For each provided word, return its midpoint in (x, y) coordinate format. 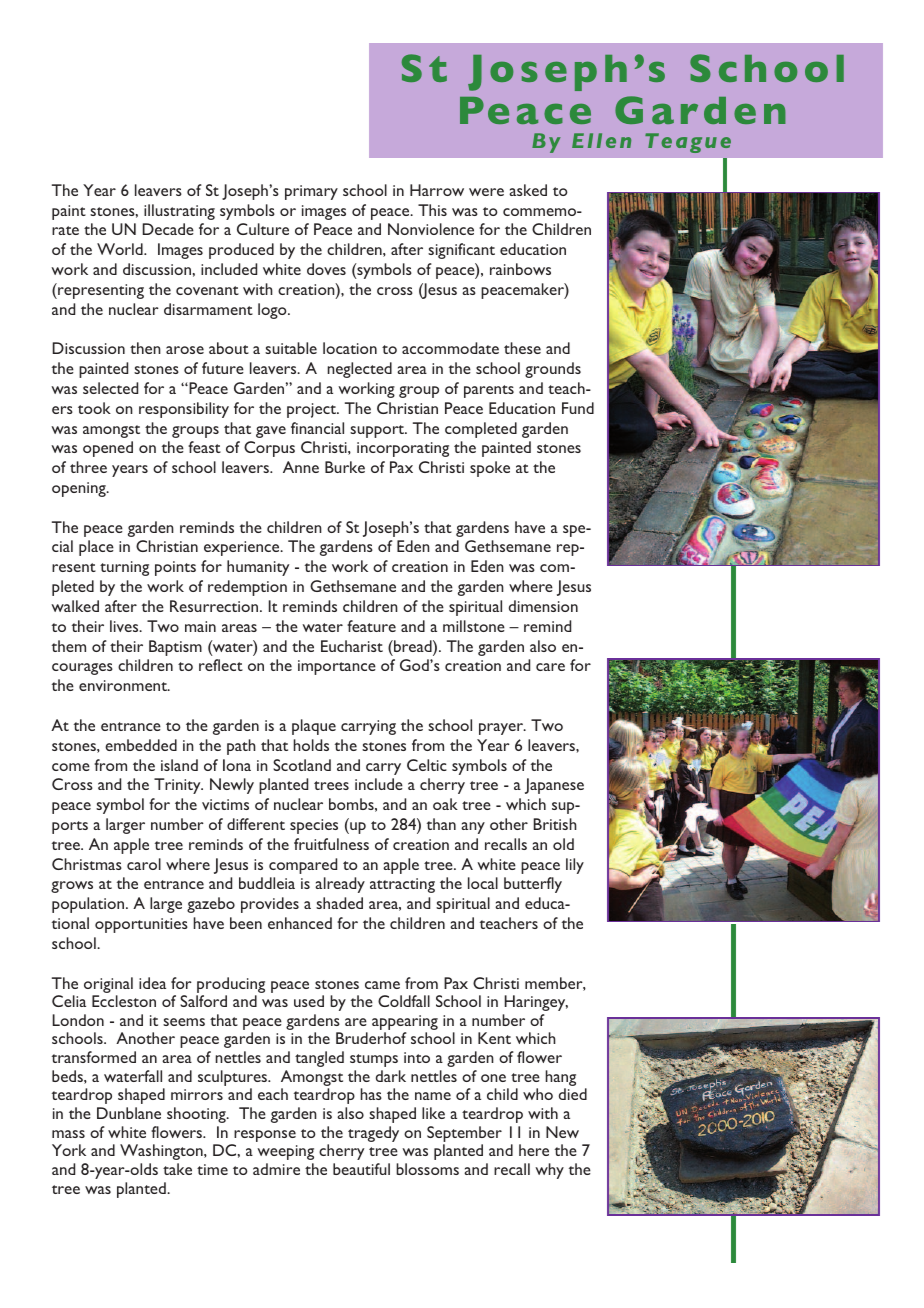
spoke (490, 469)
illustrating (179, 212)
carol (144, 864)
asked (528, 190)
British (555, 824)
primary (311, 192)
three (88, 467)
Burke (345, 467)
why (549, 1171)
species (314, 826)
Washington (162, 1152)
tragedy (373, 1134)
